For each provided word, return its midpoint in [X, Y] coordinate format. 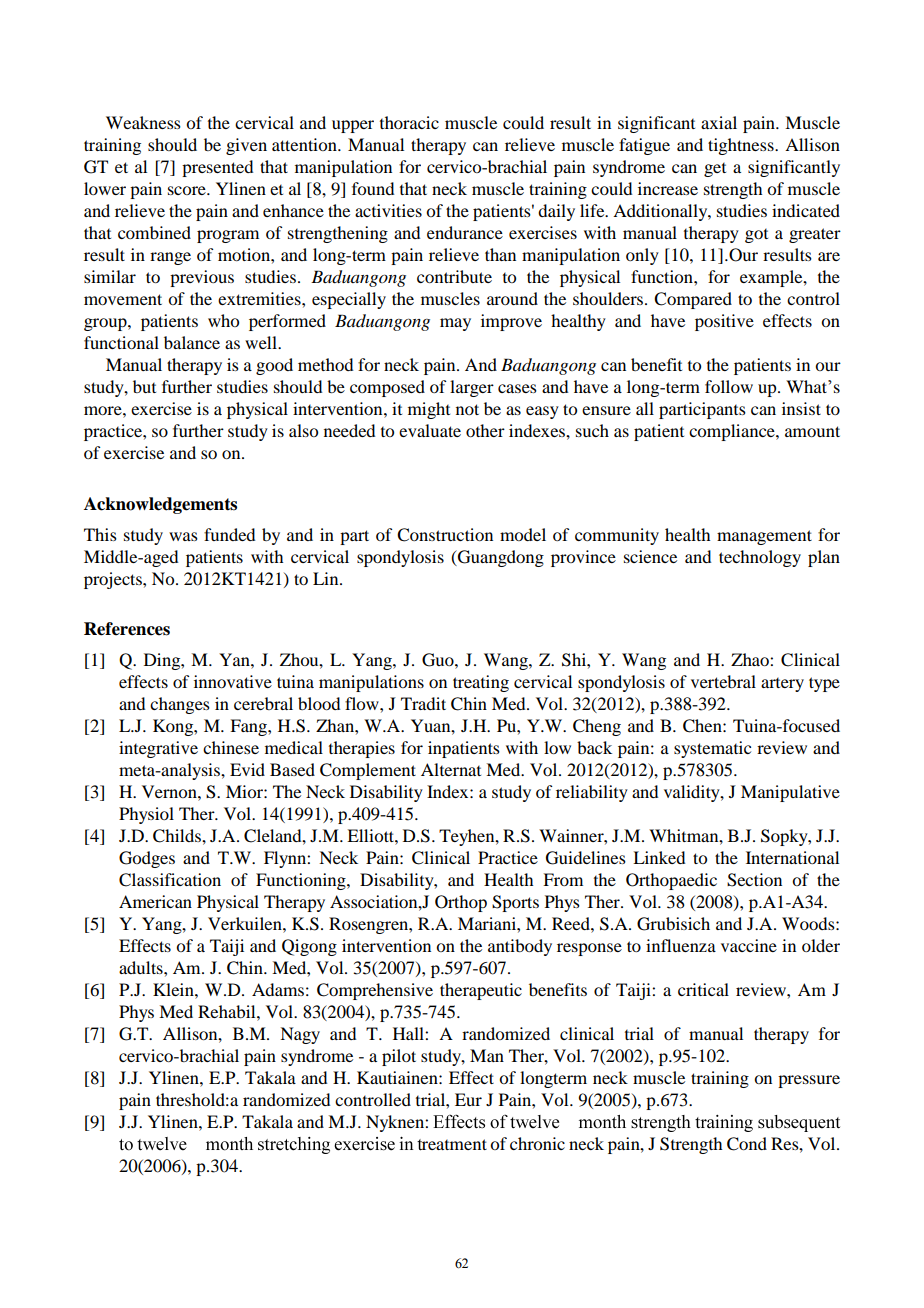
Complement [368, 771]
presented [217, 168]
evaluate [430, 430]
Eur [468, 1099]
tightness [742, 146]
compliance [733, 432]
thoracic [409, 122]
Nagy [300, 1035]
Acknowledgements [160, 505]
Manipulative [790, 793]
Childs [178, 836]
